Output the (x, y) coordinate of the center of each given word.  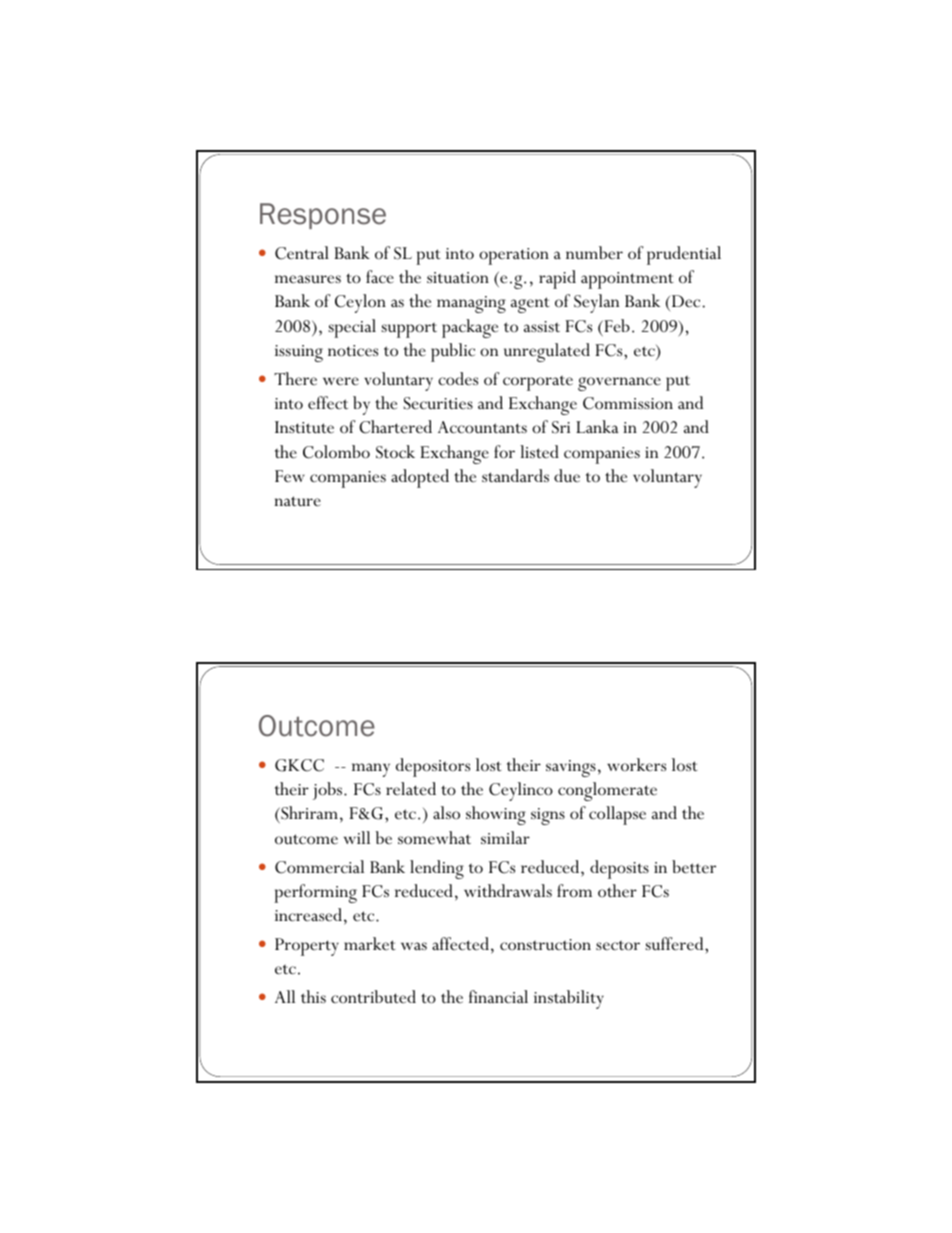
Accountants (482, 427)
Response (323, 216)
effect (328, 403)
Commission (628, 403)
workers (636, 764)
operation (514, 256)
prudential (684, 255)
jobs (328, 791)
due (567, 475)
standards (515, 475)
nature (297, 501)
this (313, 996)
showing (496, 815)
